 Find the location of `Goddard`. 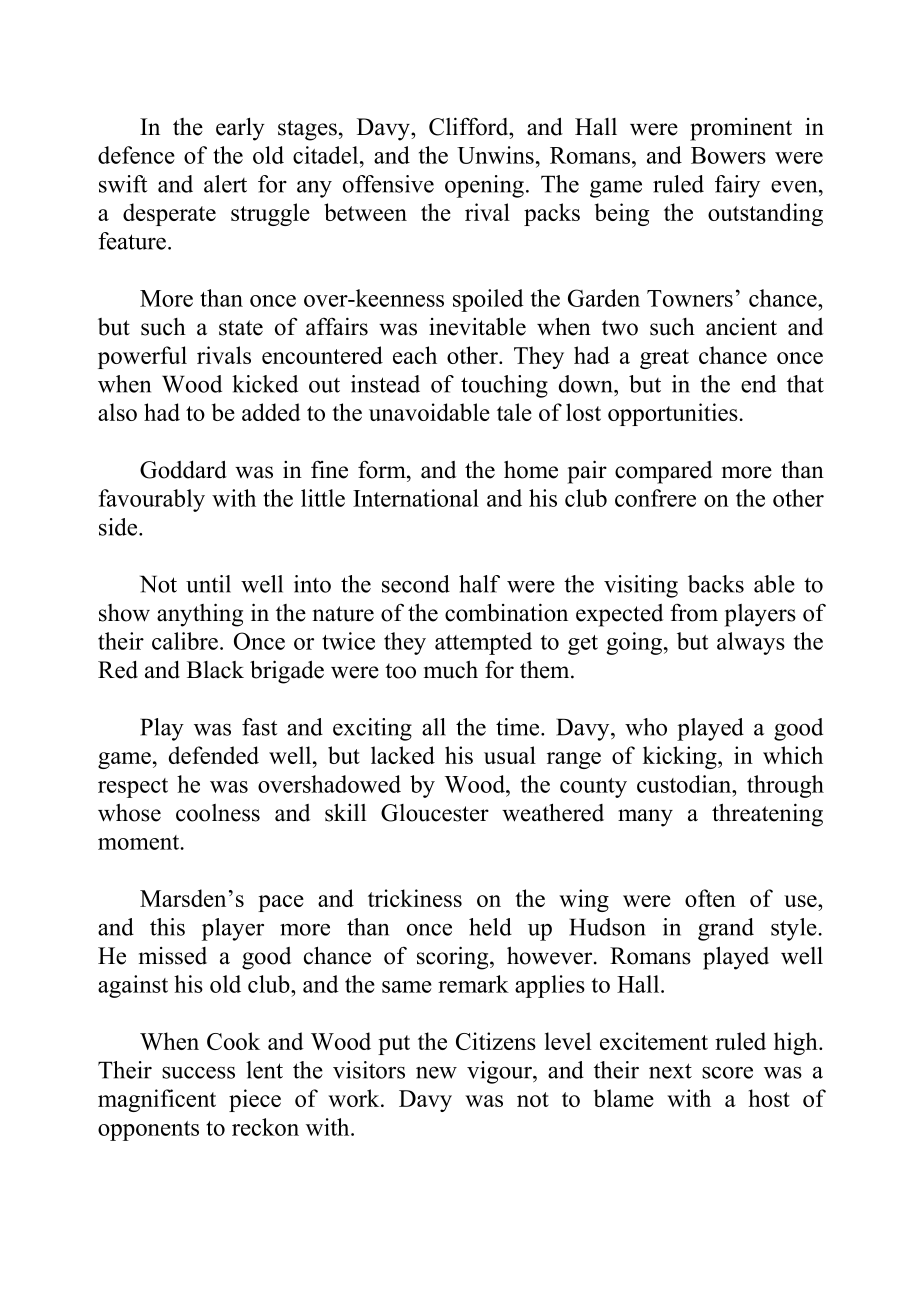

Goddard is located at coordinates (183, 469).
